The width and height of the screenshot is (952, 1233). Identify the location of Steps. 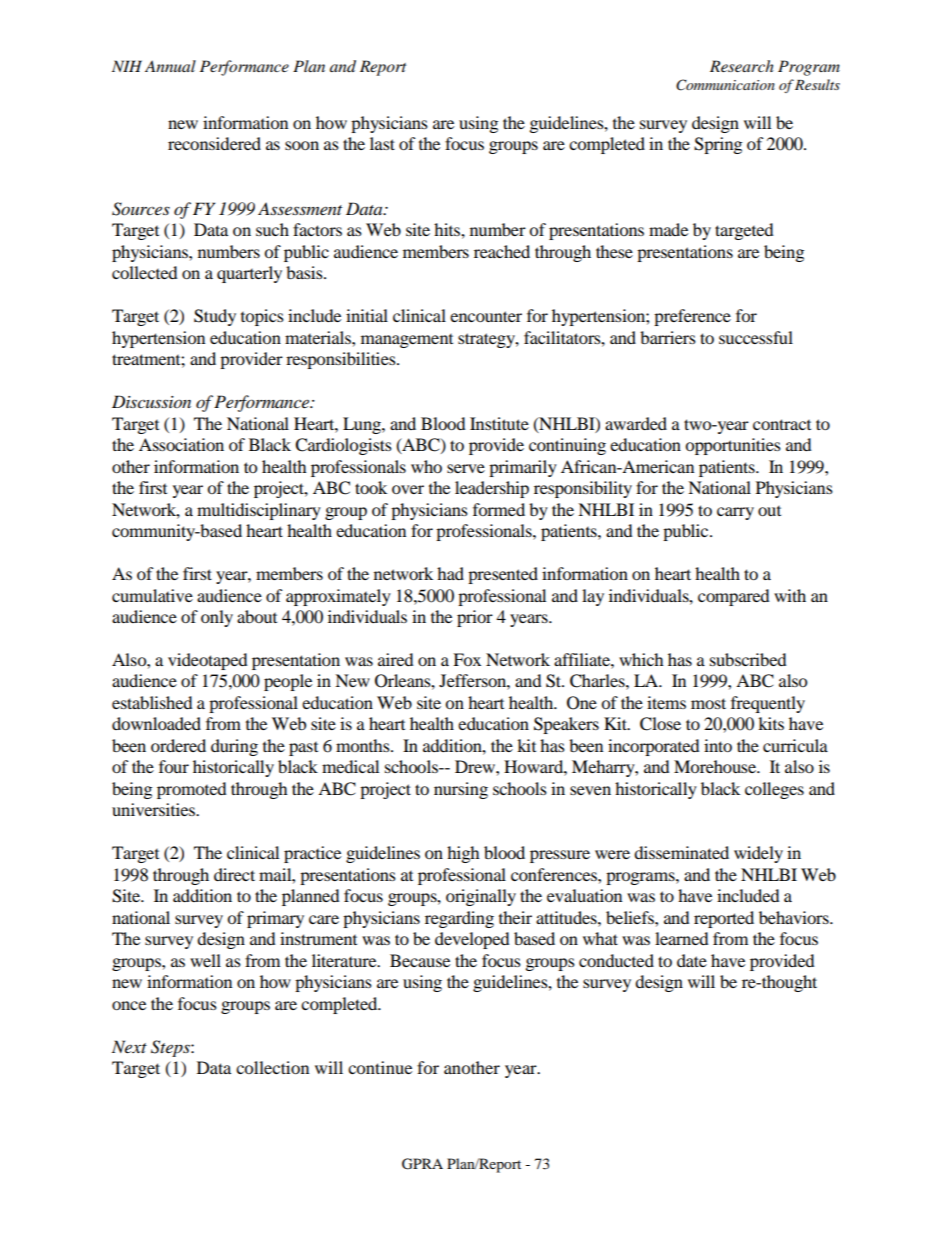
(171, 1048).
